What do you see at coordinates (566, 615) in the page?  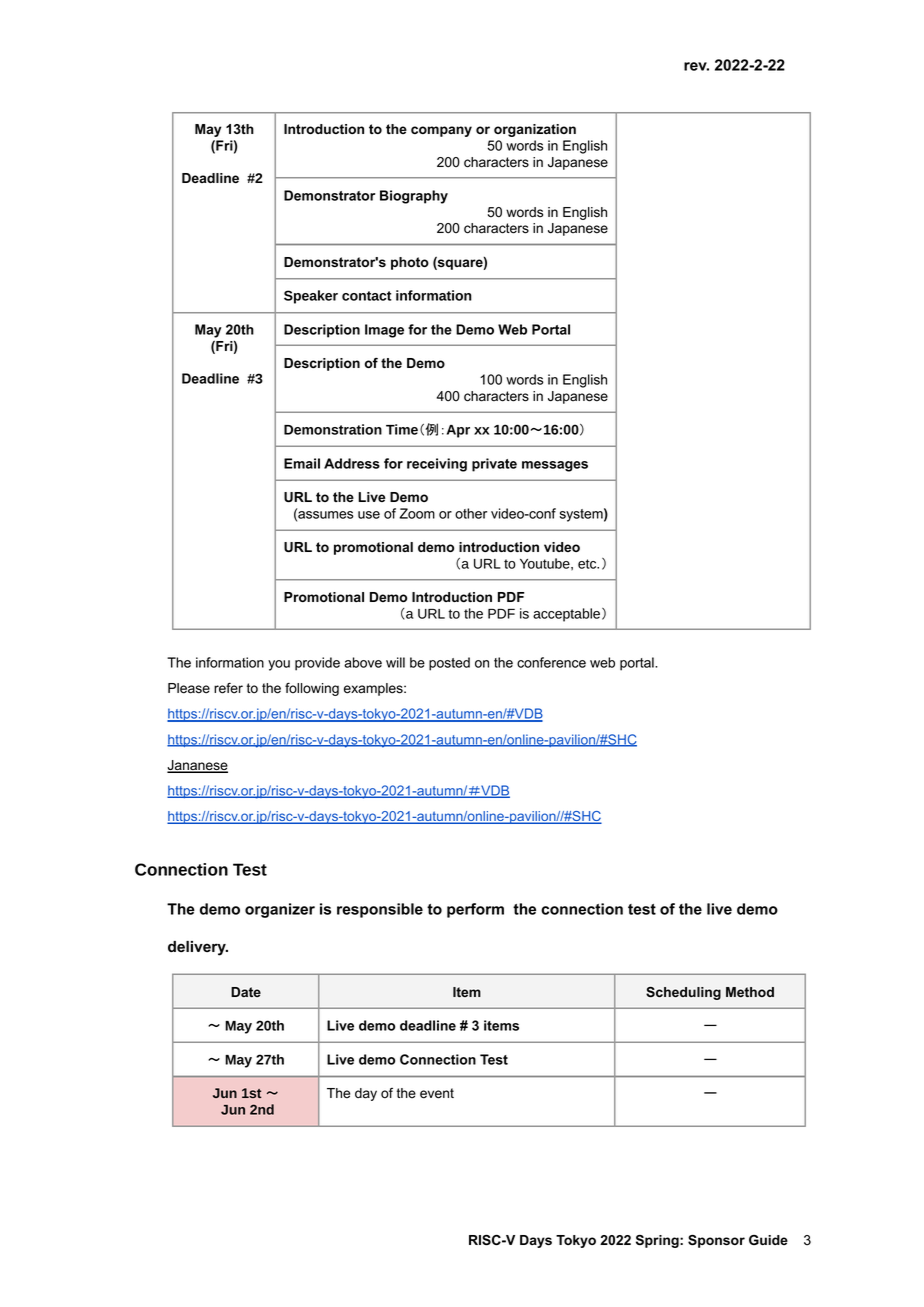 I see `acceptable` at bounding box center [566, 615].
